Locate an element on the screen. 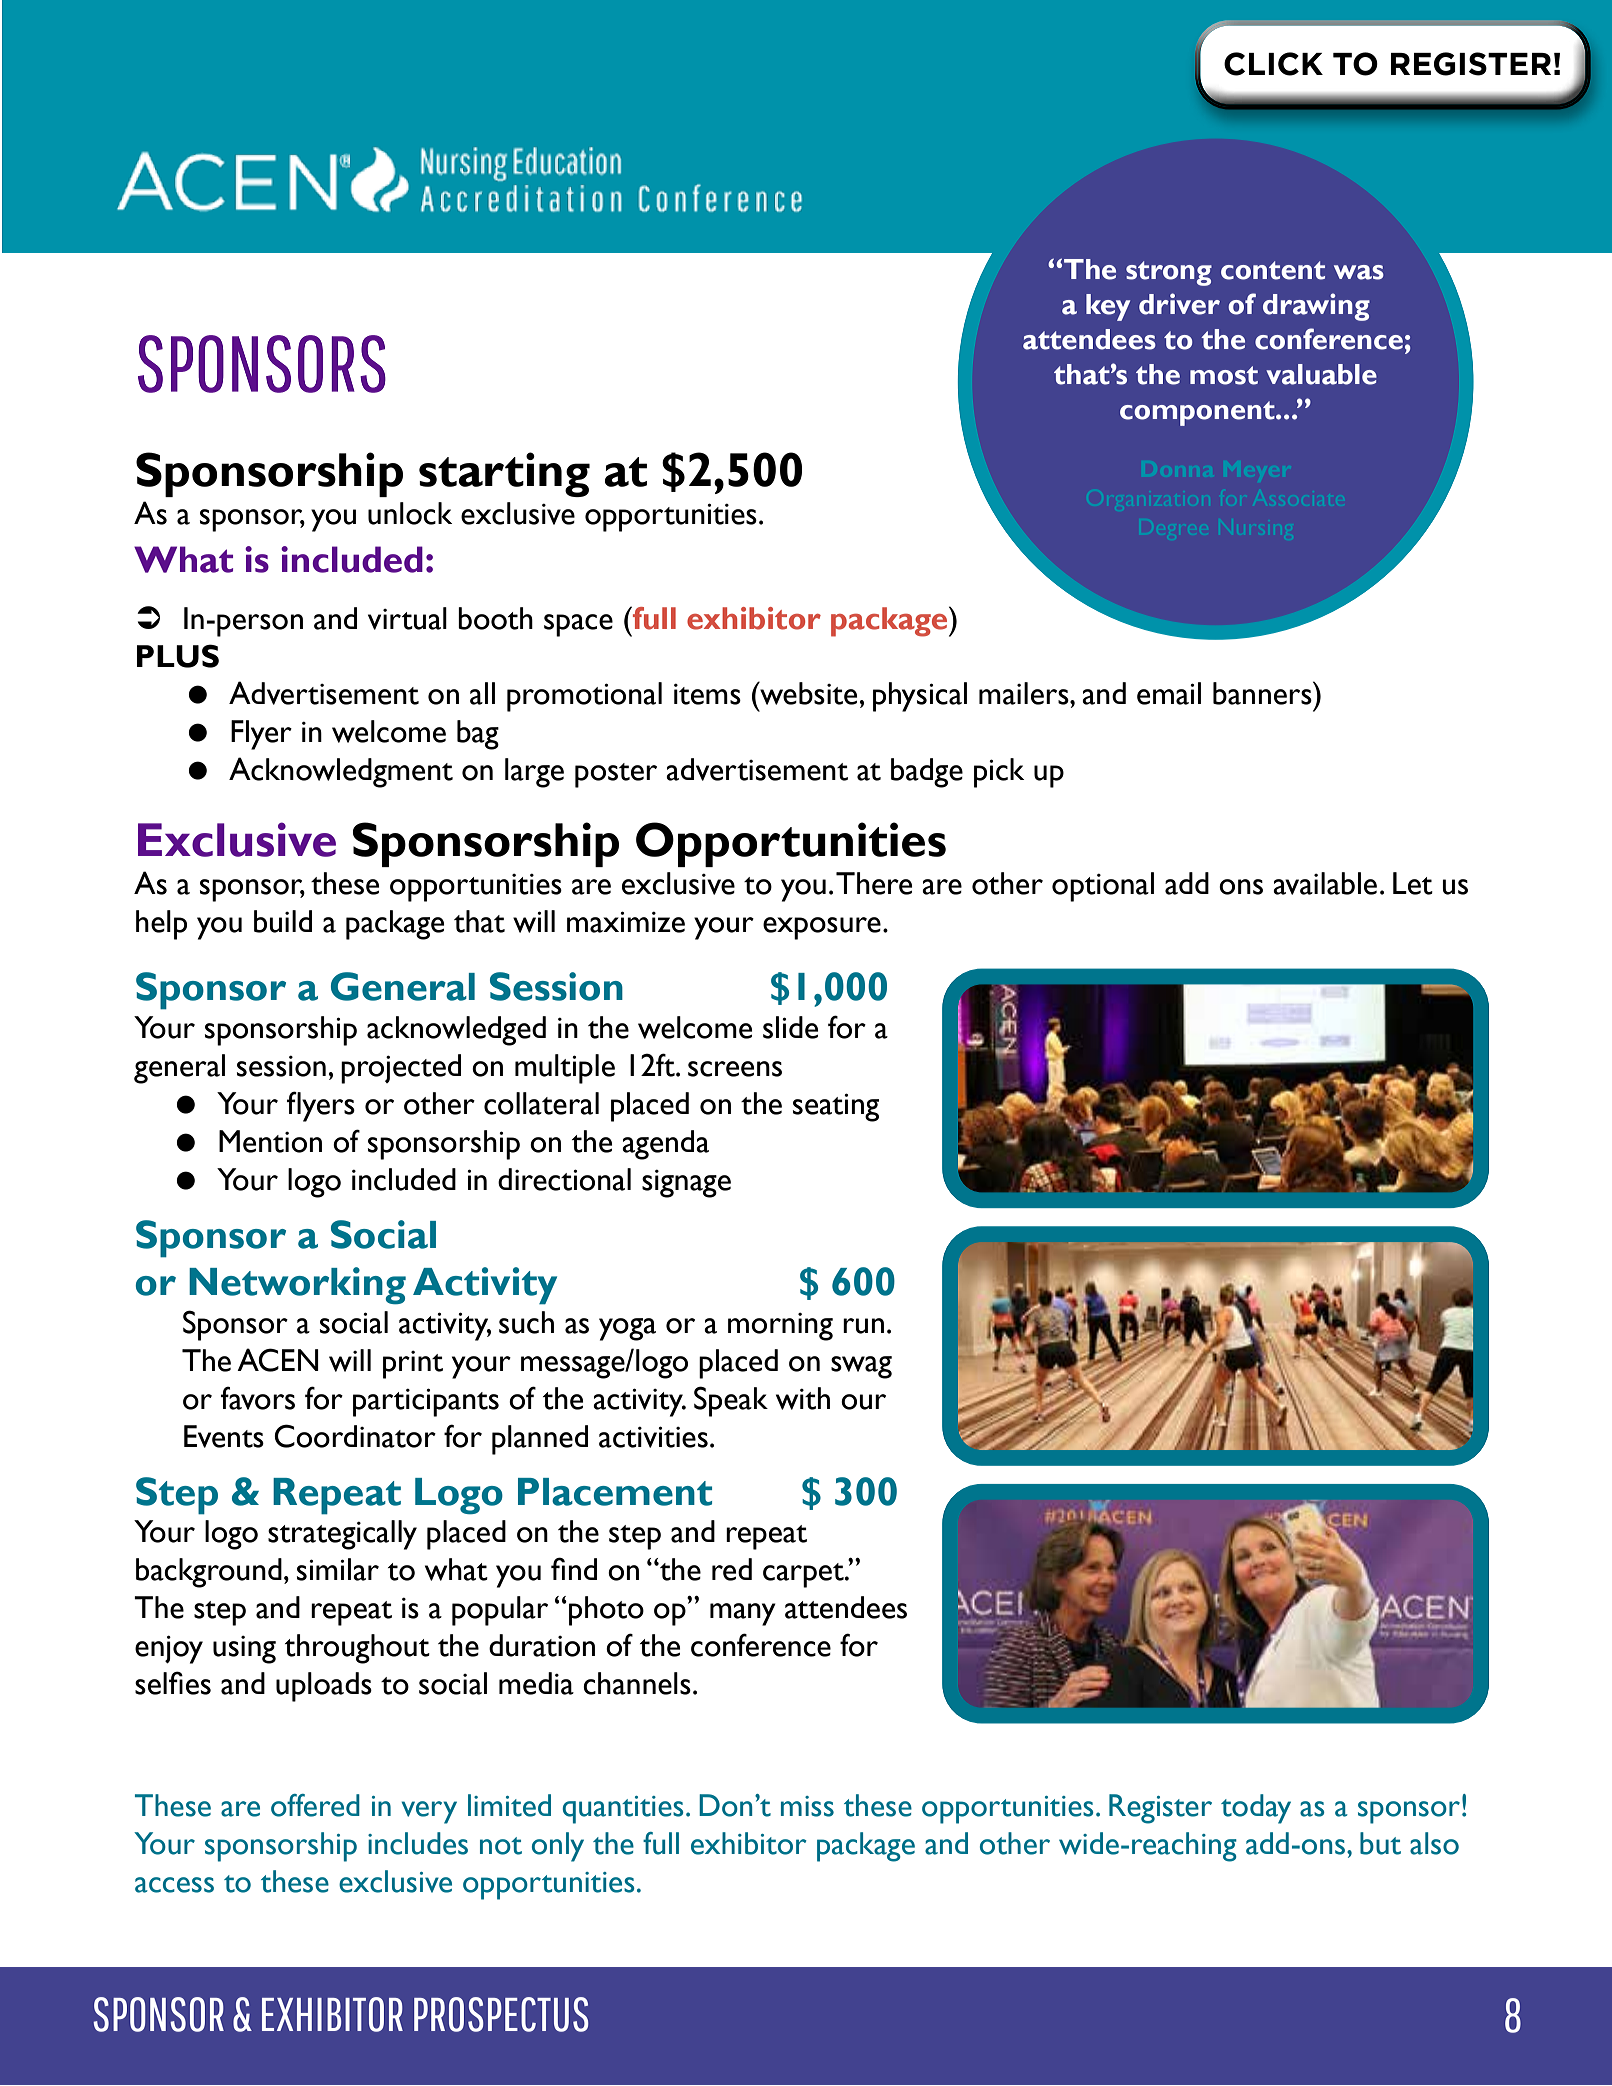 This screenshot has width=1612, height=2086. CLICK is located at coordinates (1273, 64).
